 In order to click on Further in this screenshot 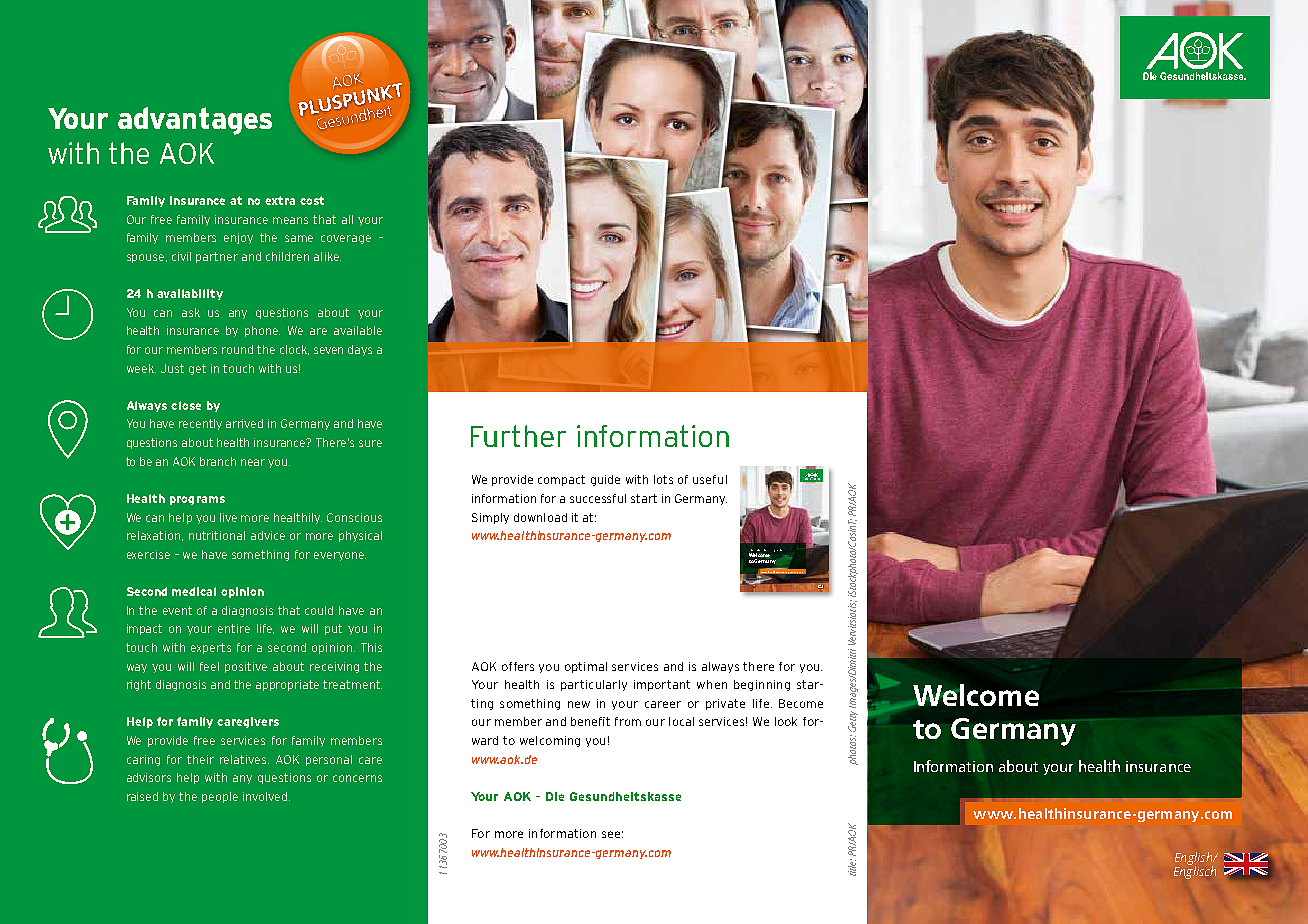, I will do `click(518, 436)`.
